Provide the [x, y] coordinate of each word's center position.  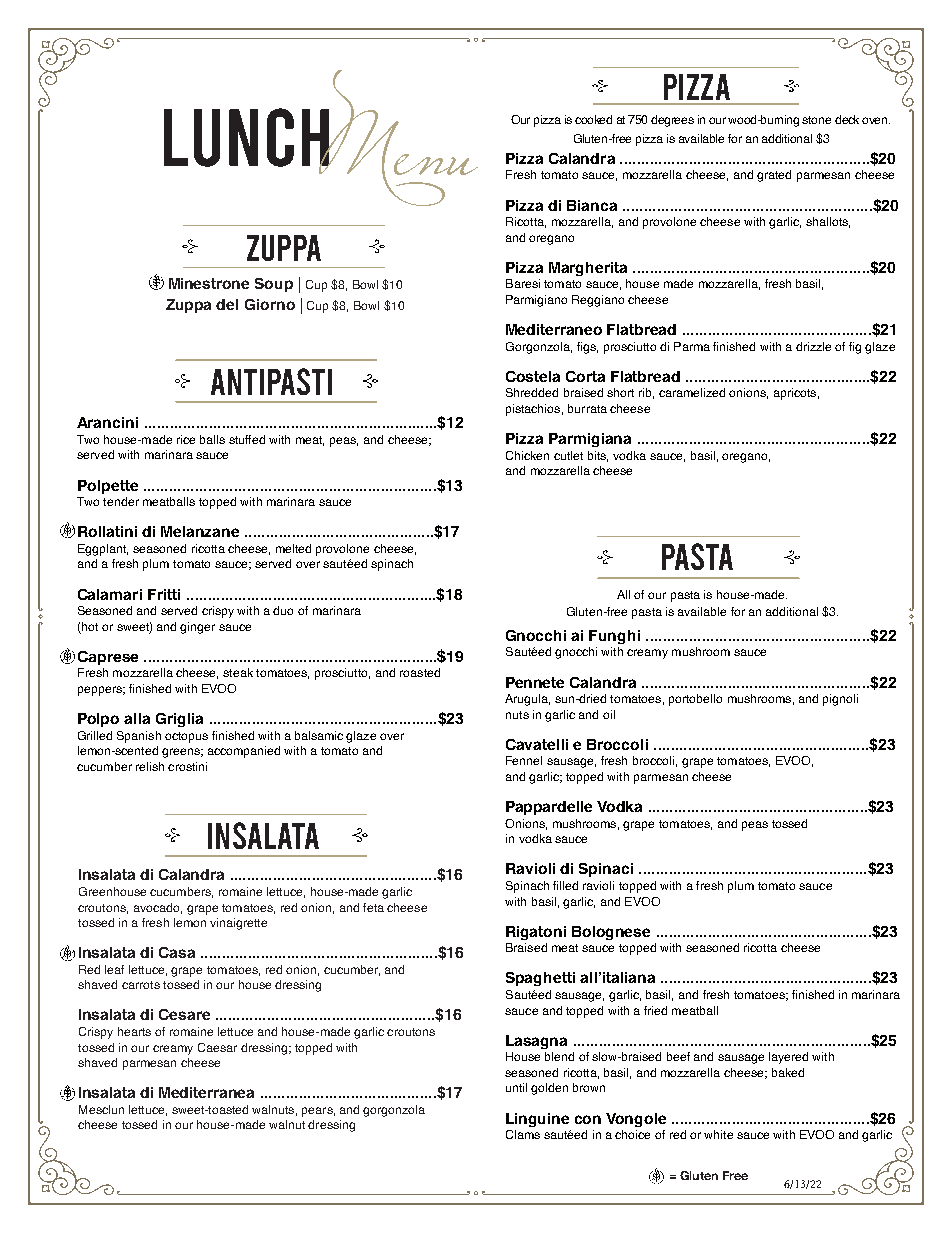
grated [774, 176]
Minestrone [209, 283]
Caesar [217, 1047]
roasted [420, 672]
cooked [593, 119]
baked [788, 1072]
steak [238, 672]
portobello [695, 700]
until [516, 1087]
